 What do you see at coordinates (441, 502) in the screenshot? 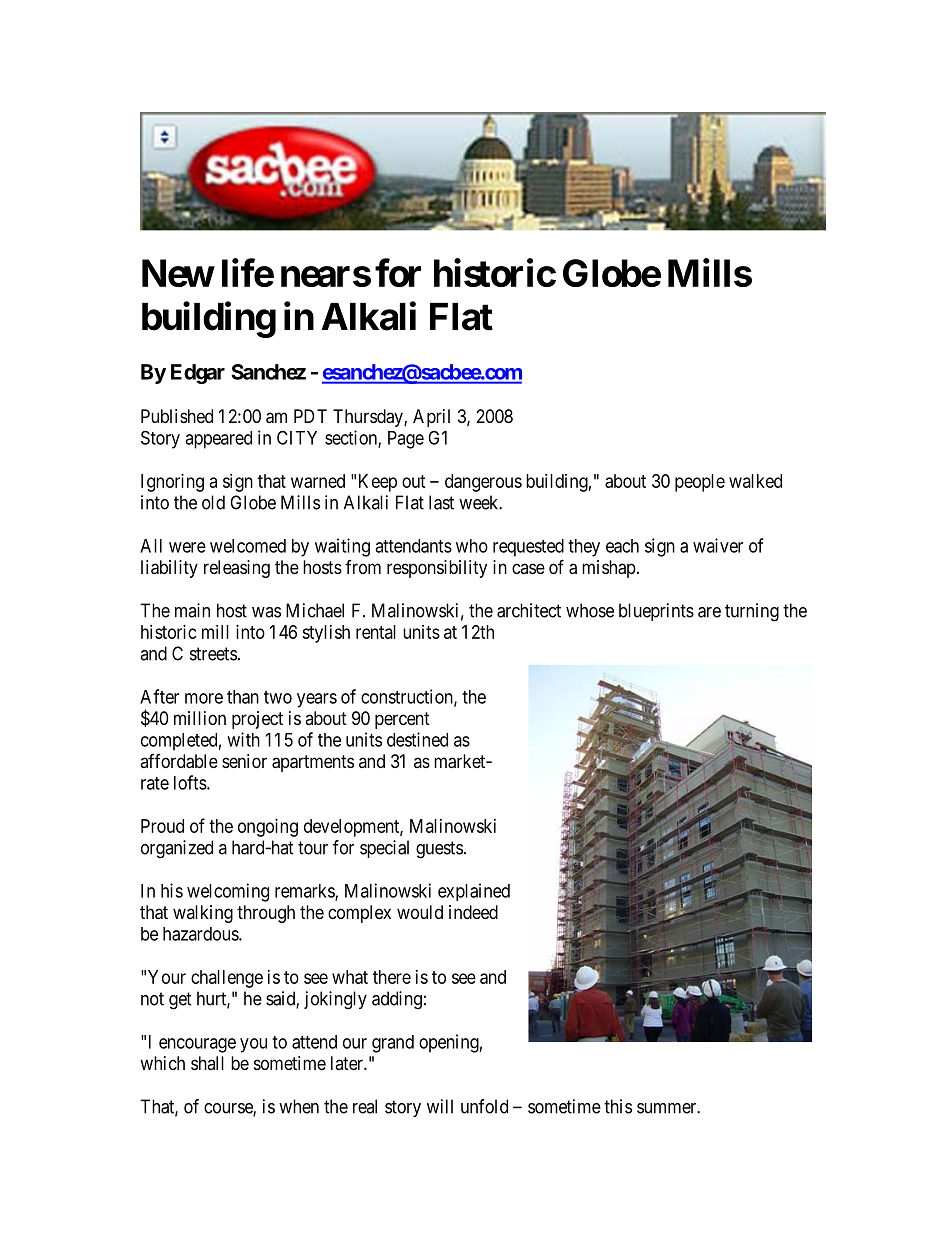
I see `last` at bounding box center [441, 502].
